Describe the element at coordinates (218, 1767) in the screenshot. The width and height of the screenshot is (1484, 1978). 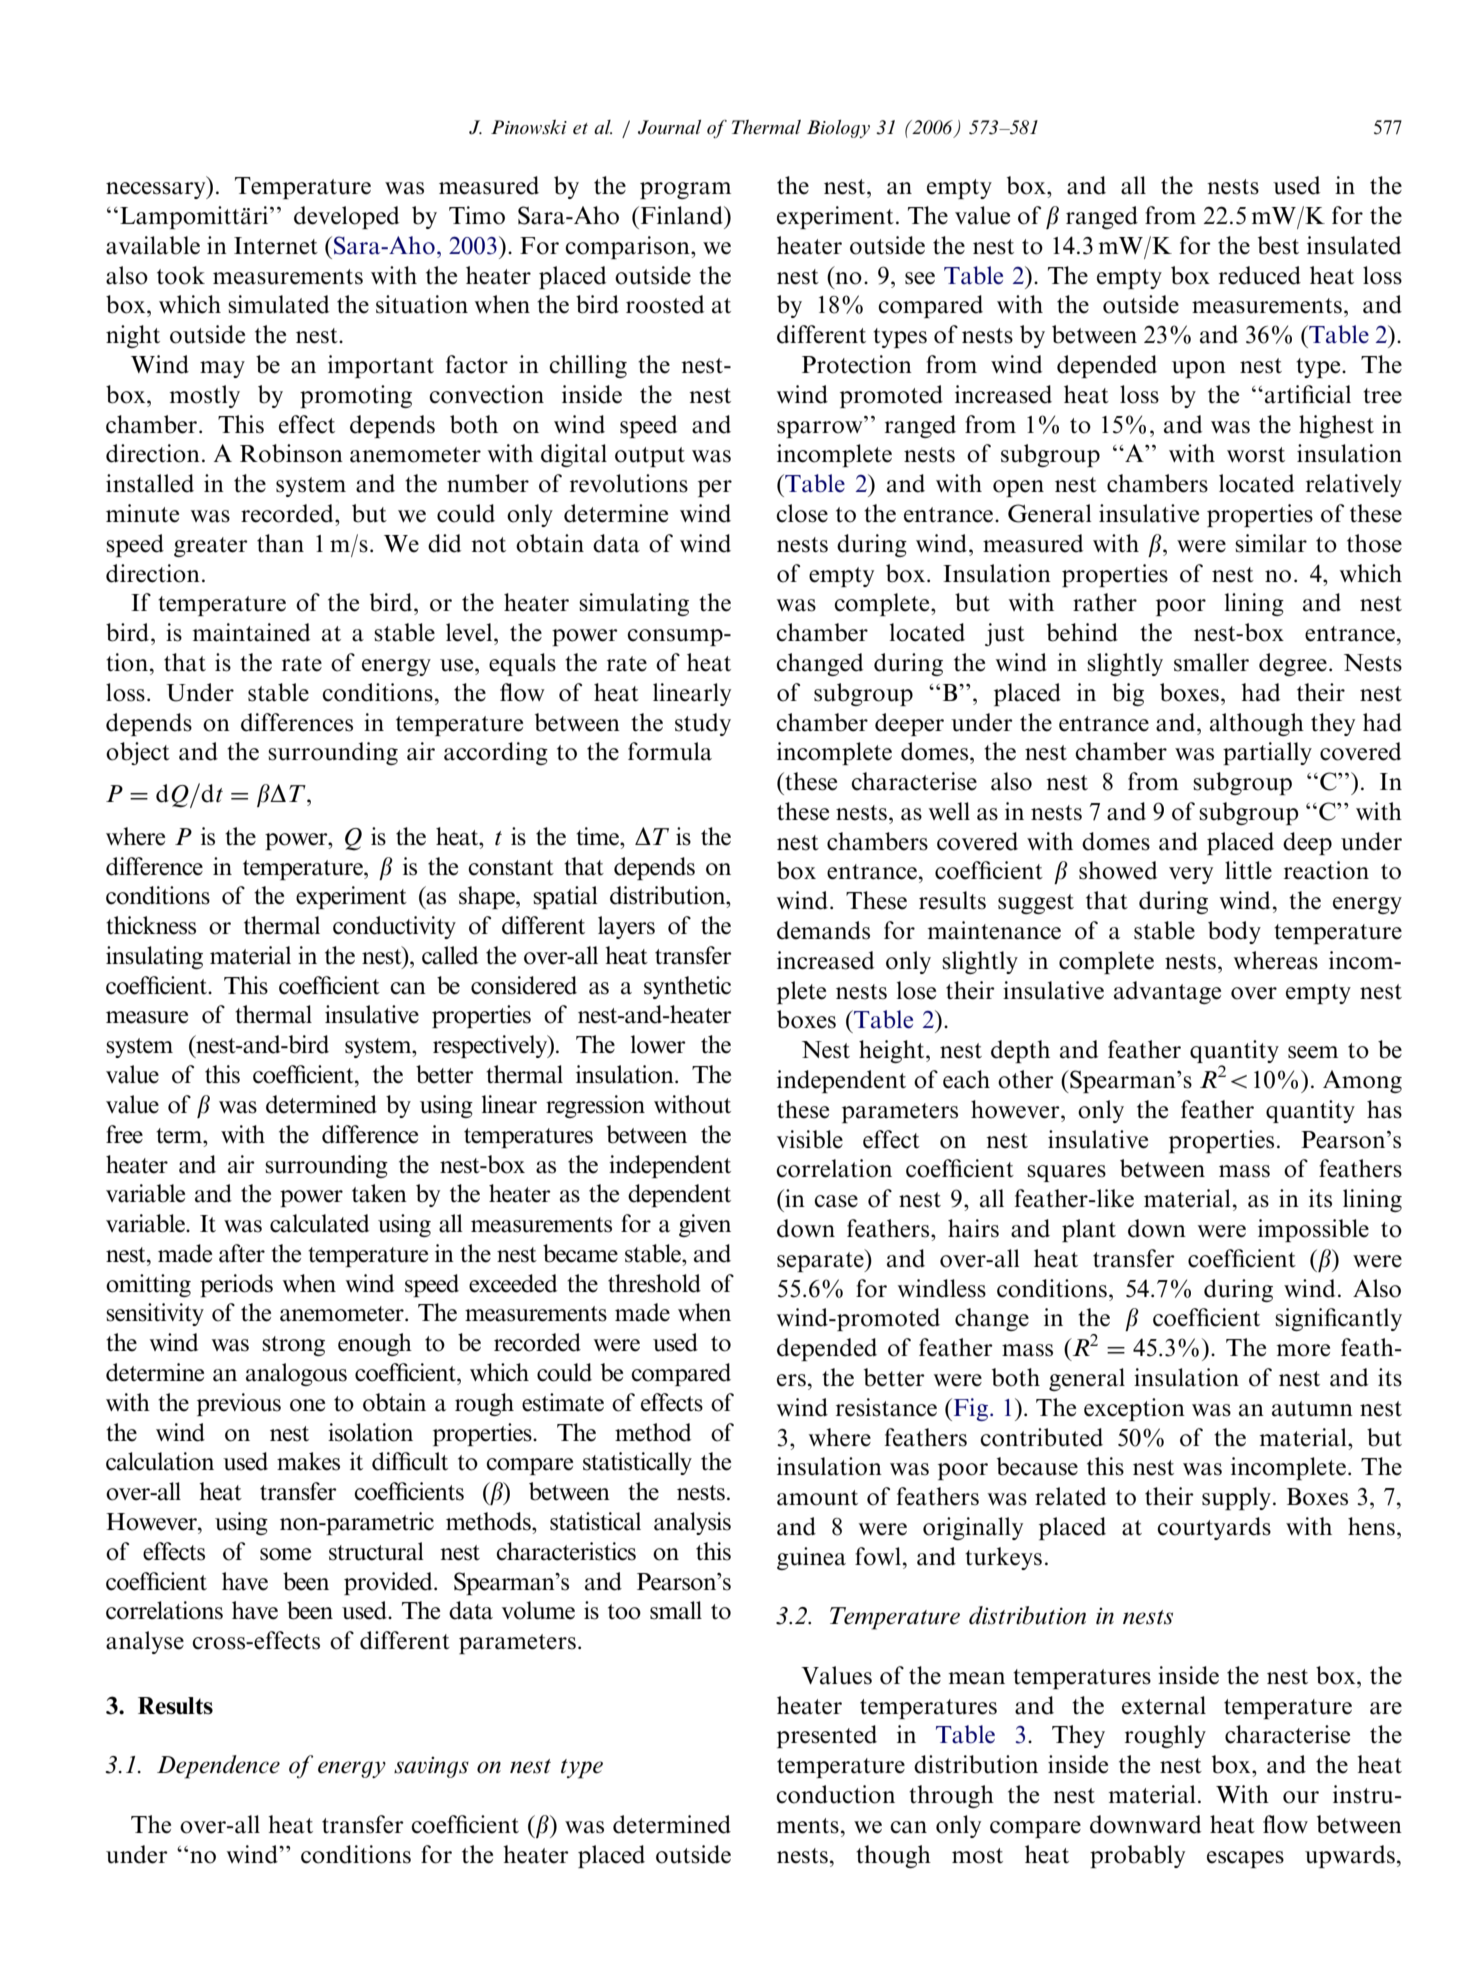
I see `Dependence` at that location.
